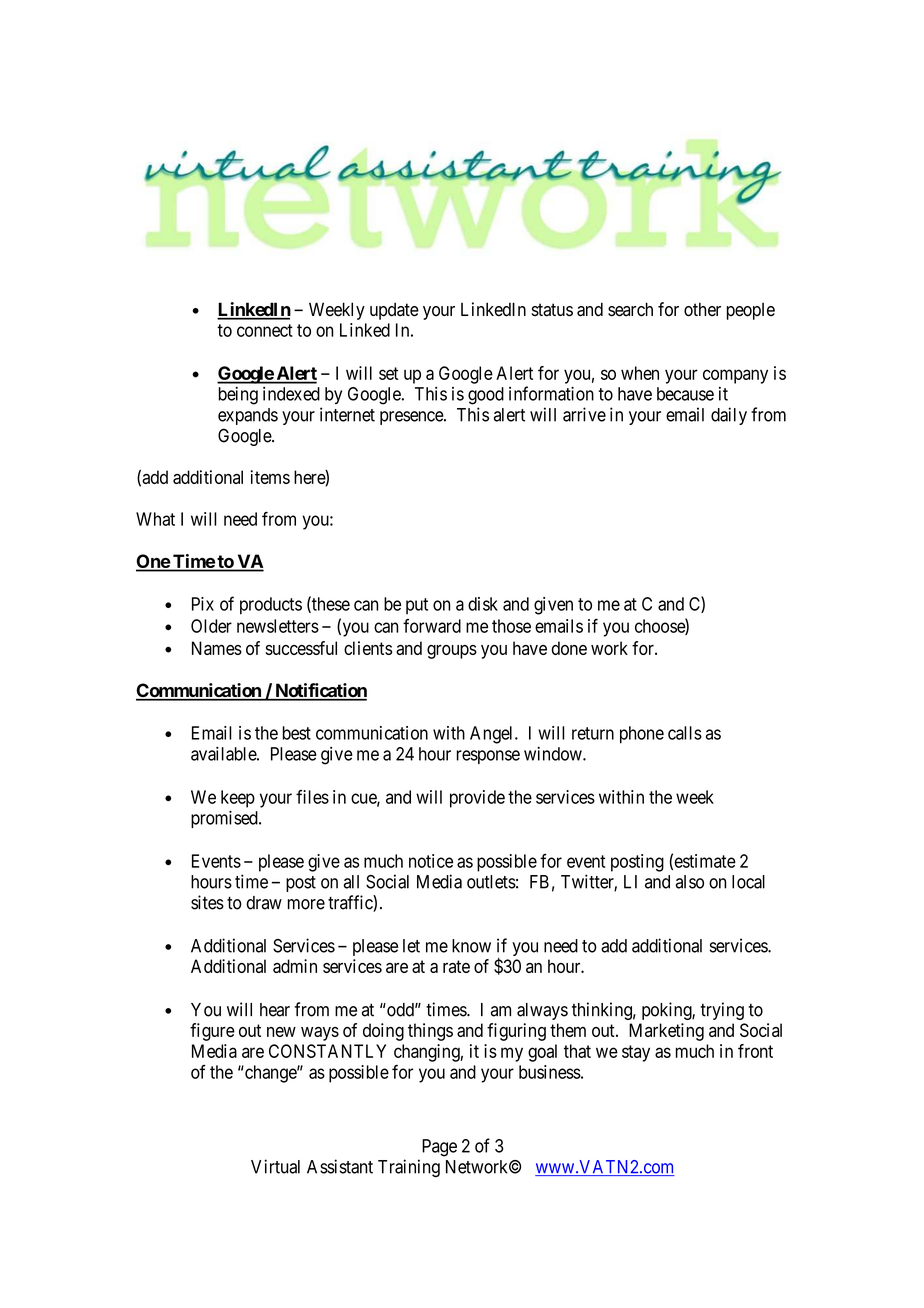  I want to click on stay, so click(636, 1053).
